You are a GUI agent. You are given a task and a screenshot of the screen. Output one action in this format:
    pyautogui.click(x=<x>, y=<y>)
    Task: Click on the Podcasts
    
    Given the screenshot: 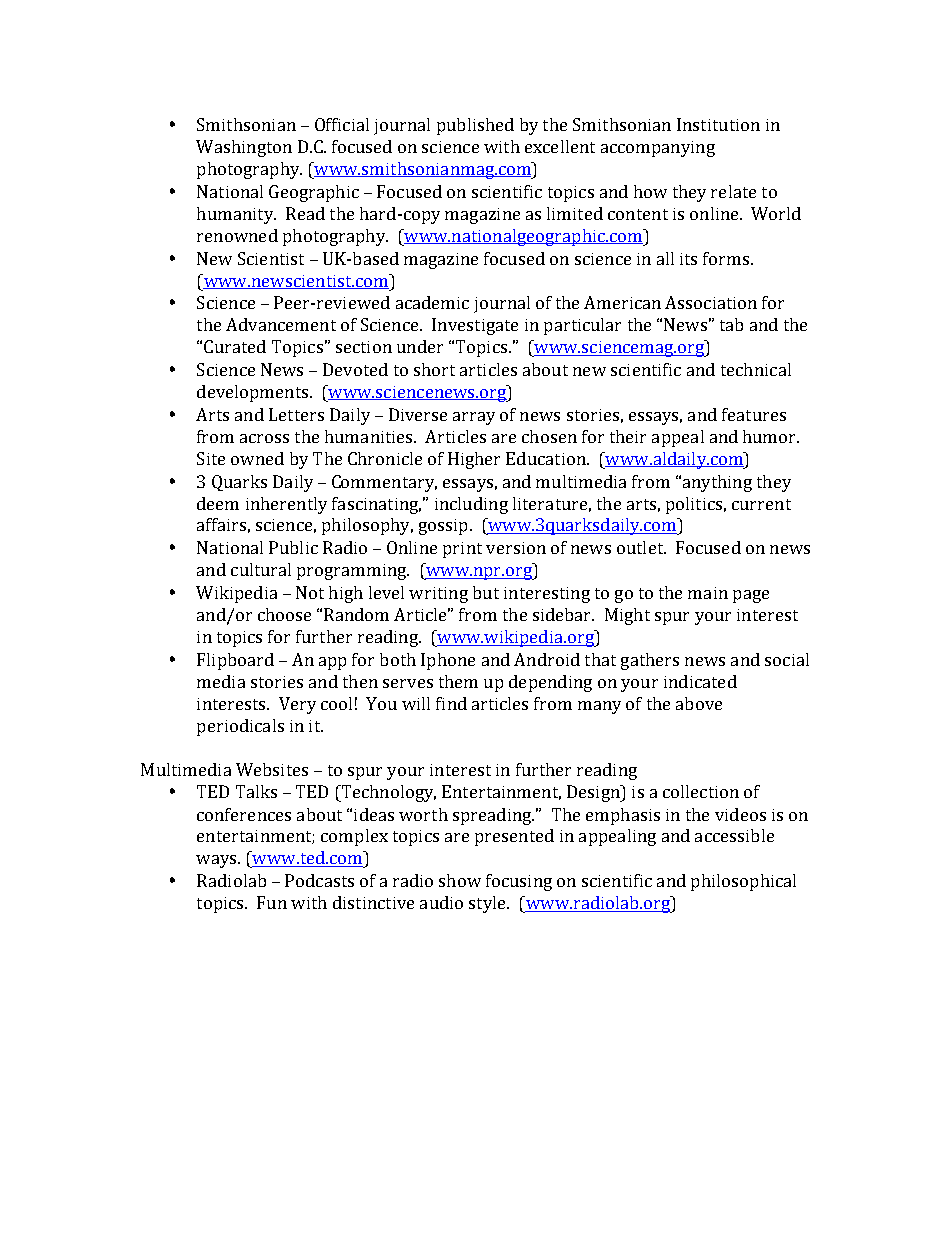 What is the action you would take?
    pyautogui.click(x=319, y=880)
